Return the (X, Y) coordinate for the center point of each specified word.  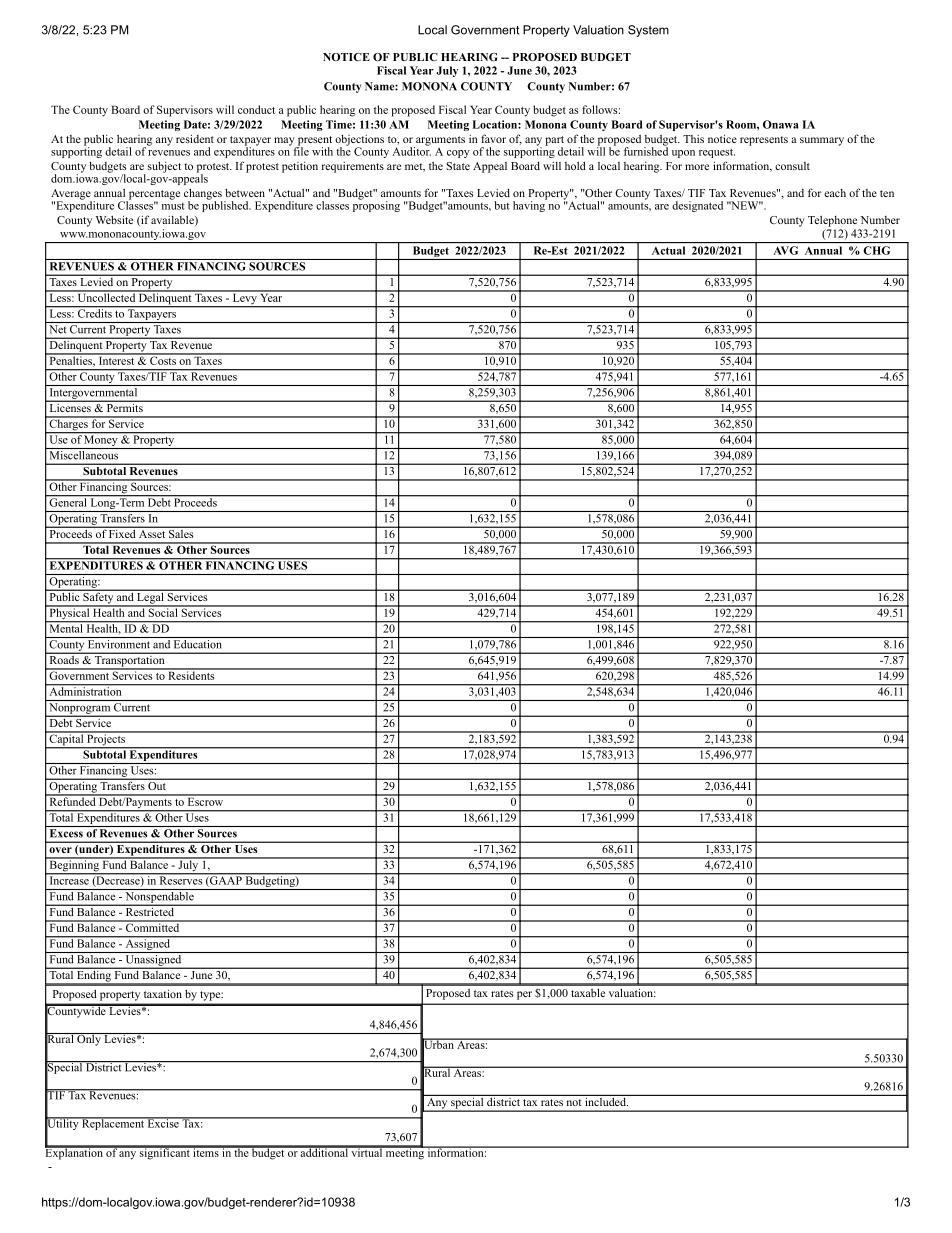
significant (165, 1153)
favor (493, 138)
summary (822, 141)
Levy (244, 299)
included (605, 1100)
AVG (786, 250)
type (211, 996)
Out (157, 784)
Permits (124, 406)
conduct (256, 109)
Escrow (205, 800)
